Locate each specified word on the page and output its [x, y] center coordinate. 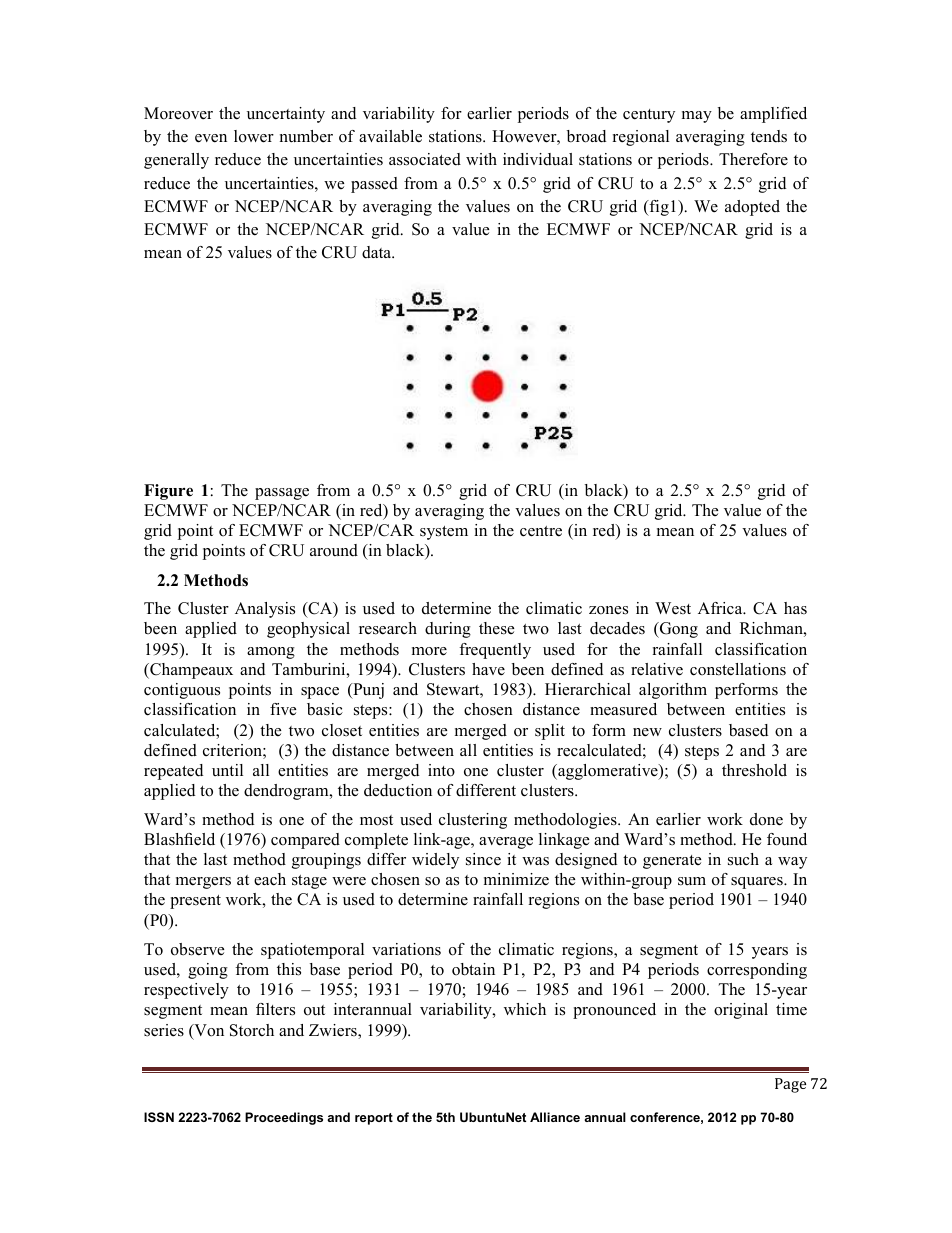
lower [254, 136]
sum [692, 881]
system [444, 533]
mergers [203, 883]
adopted [752, 208]
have [488, 669]
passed [374, 185]
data [377, 252]
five [283, 709]
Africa [721, 608]
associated [425, 159]
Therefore [753, 159]
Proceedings [284, 1118]
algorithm [673, 691]
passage [282, 494]
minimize [516, 879]
